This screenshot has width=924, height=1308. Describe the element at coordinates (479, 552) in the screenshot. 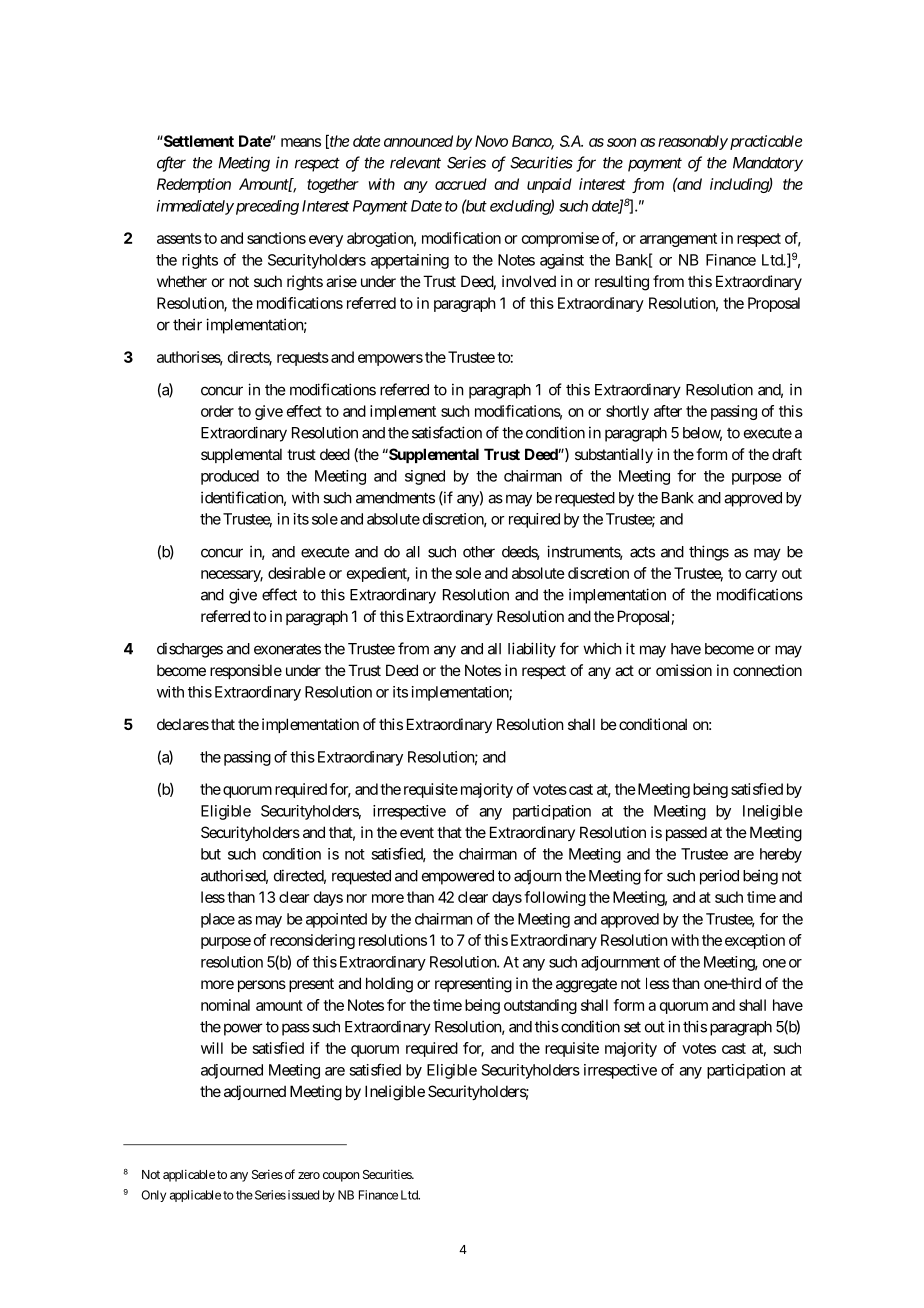

I see `other` at that location.
